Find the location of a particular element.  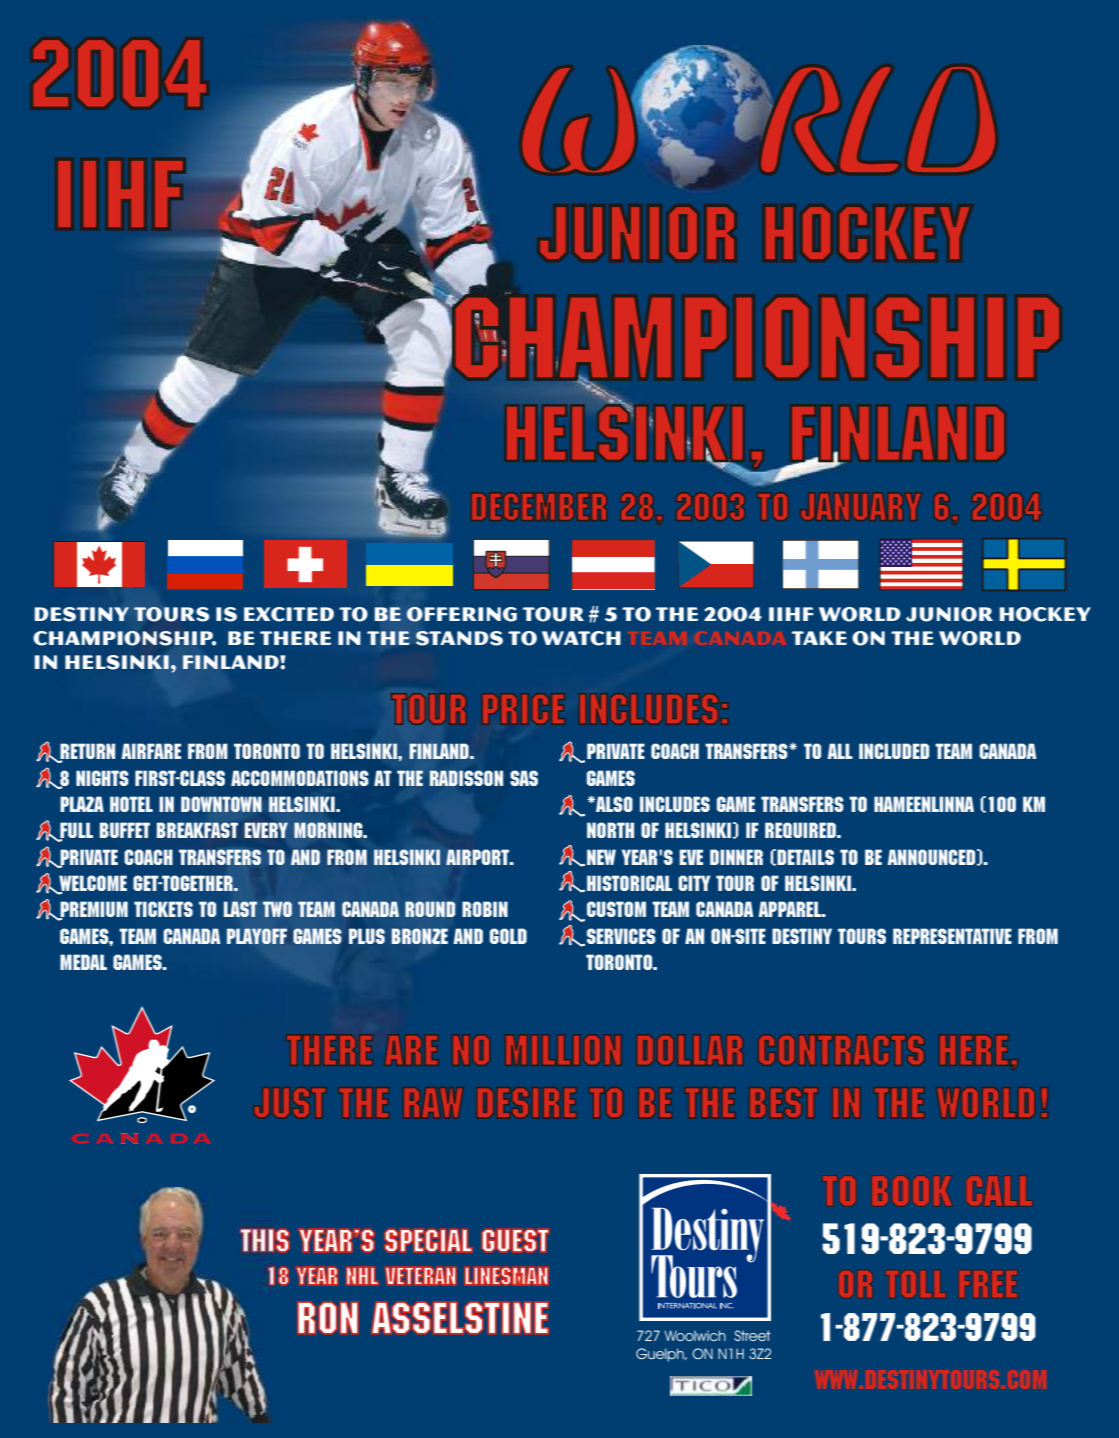

this is located at coordinates (264, 1240).
